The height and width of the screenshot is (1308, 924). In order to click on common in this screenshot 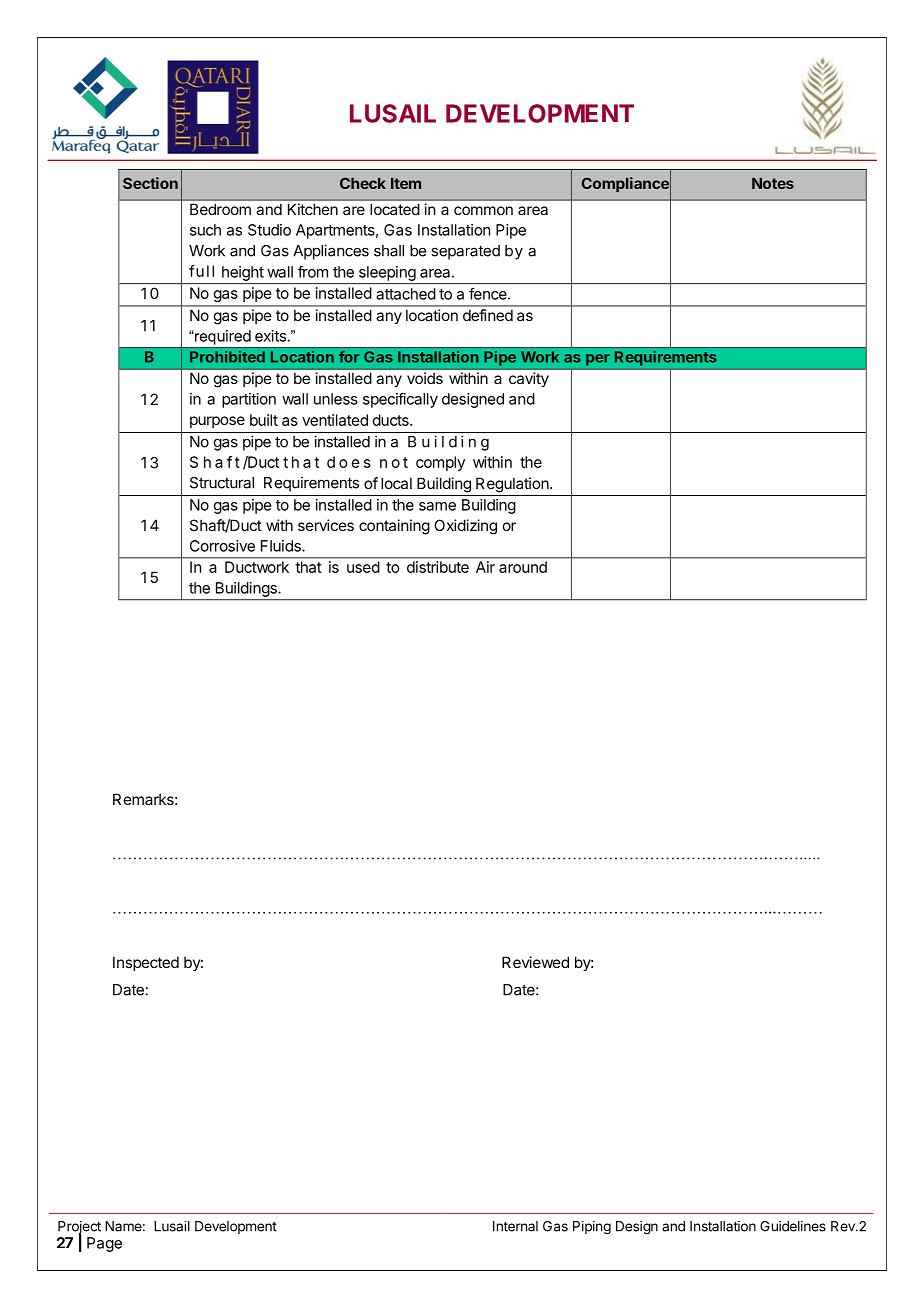, I will do `click(483, 210)`.
